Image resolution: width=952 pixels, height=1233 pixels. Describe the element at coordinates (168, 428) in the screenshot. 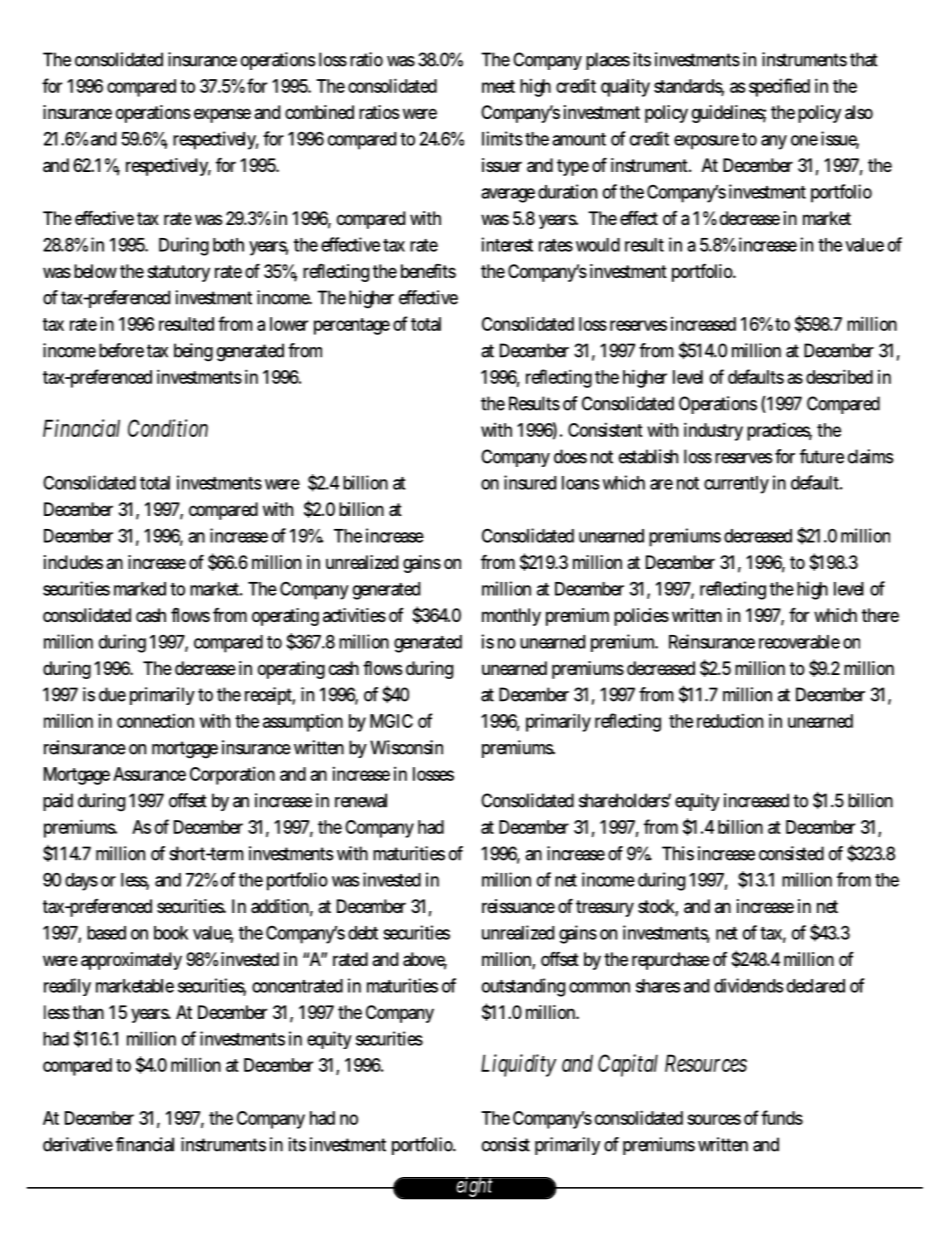

I see `Condition` at that location.
